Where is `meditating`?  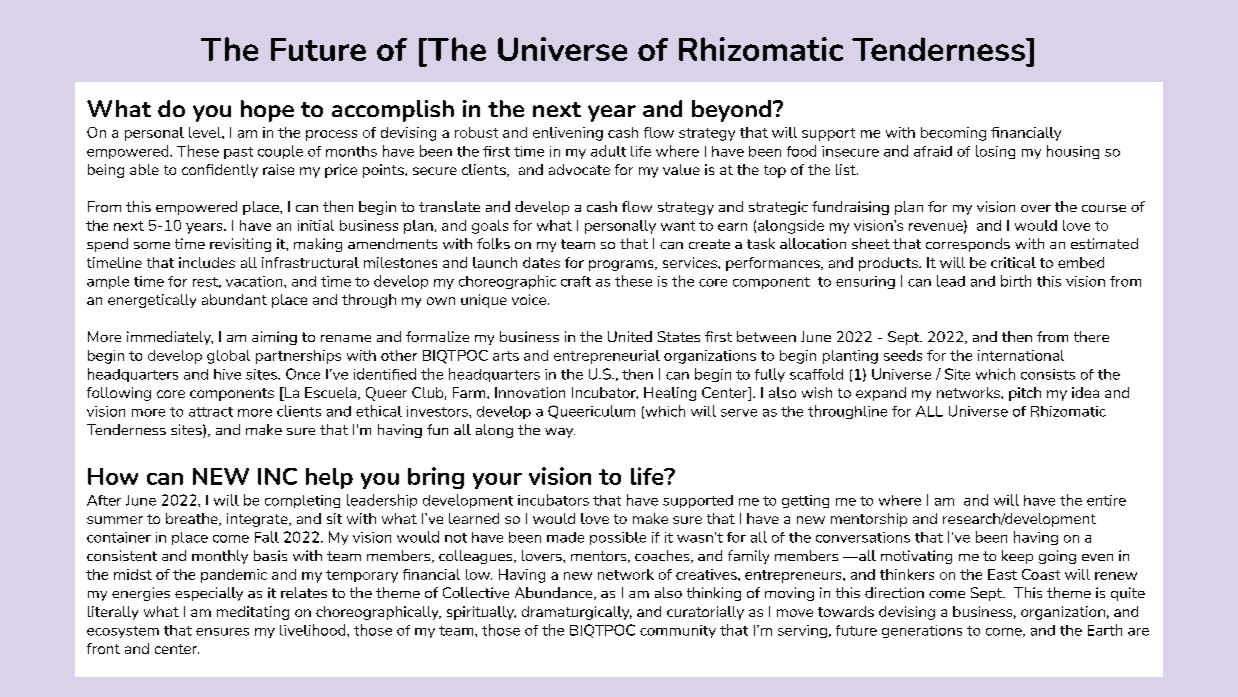 meditating is located at coordinates (253, 613).
